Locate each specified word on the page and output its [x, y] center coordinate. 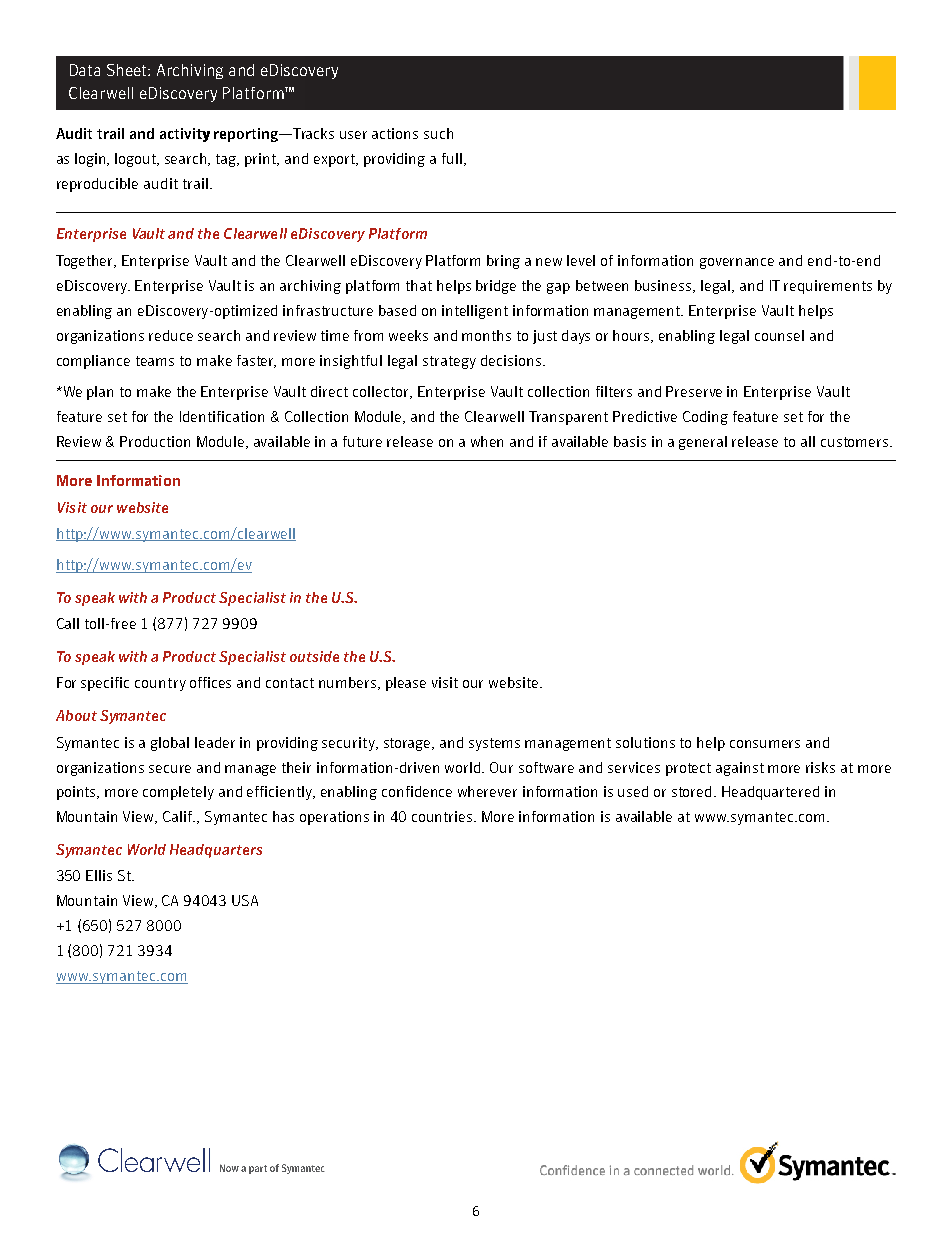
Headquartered [770, 793]
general [703, 443]
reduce [171, 335]
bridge [496, 287]
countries [443, 816]
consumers [765, 744]
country [160, 684]
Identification [222, 416]
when [487, 441]
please [406, 684]
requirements [828, 287]
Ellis [99, 875]
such [438, 133]
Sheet [128, 70]
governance [737, 263]
